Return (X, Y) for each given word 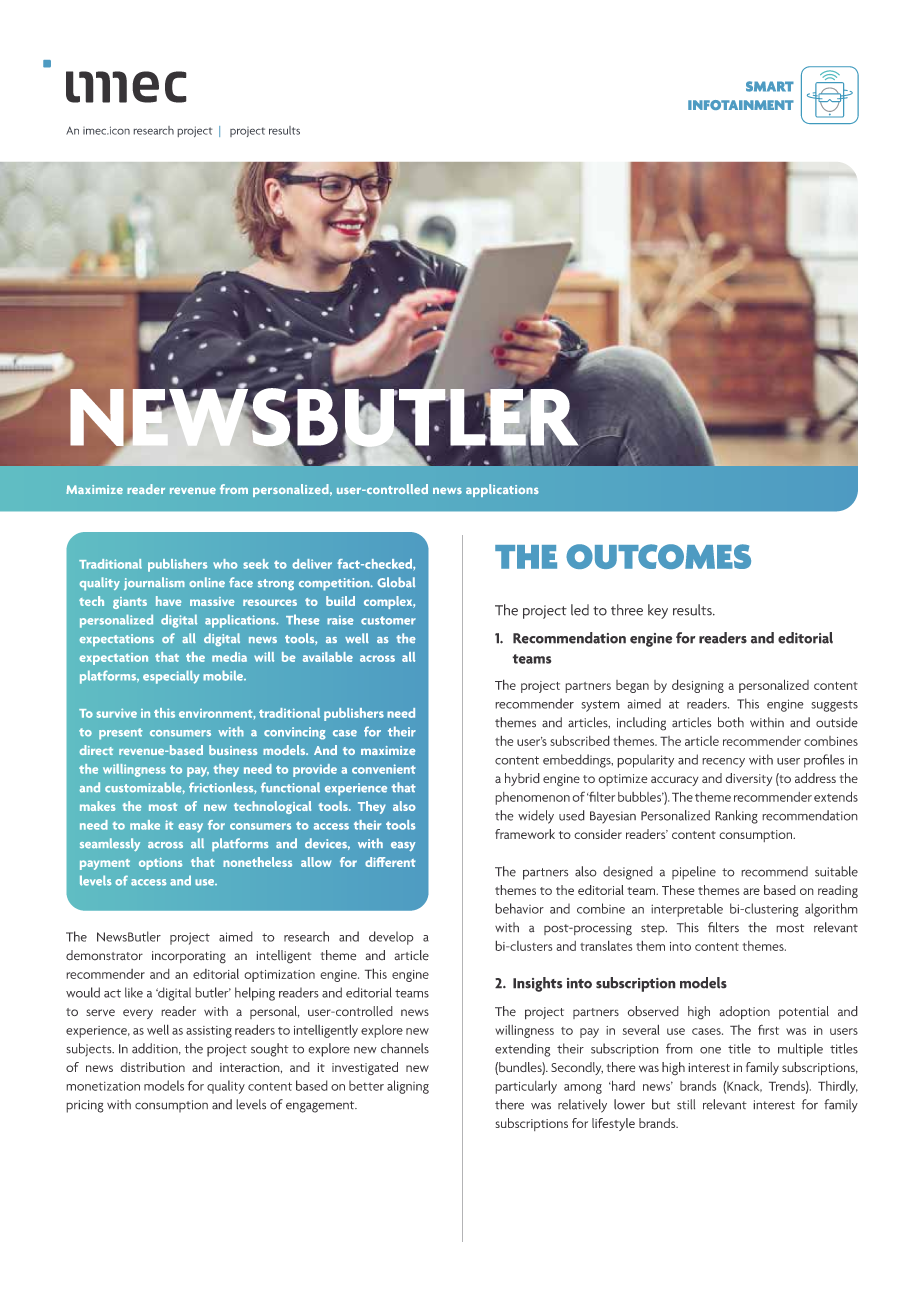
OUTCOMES (658, 556)
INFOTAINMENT (741, 105)
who (225, 564)
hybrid (522, 779)
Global (396, 582)
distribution (152, 1067)
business (233, 750)
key (658, 611)
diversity (749, 779)
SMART (770, 86)
